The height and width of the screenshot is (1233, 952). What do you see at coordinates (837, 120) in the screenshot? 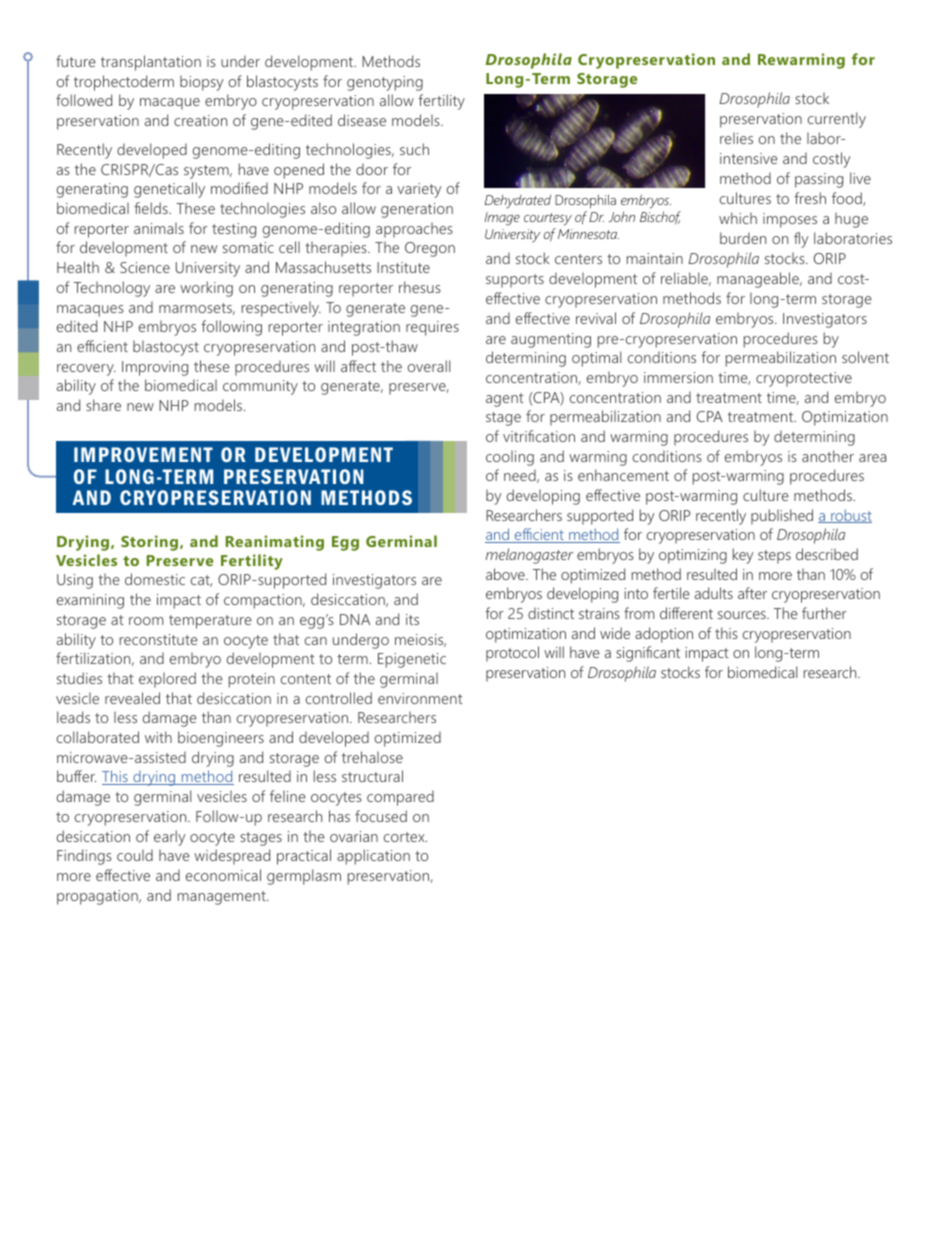
I see `currently` at bounding box center [837, 120].
